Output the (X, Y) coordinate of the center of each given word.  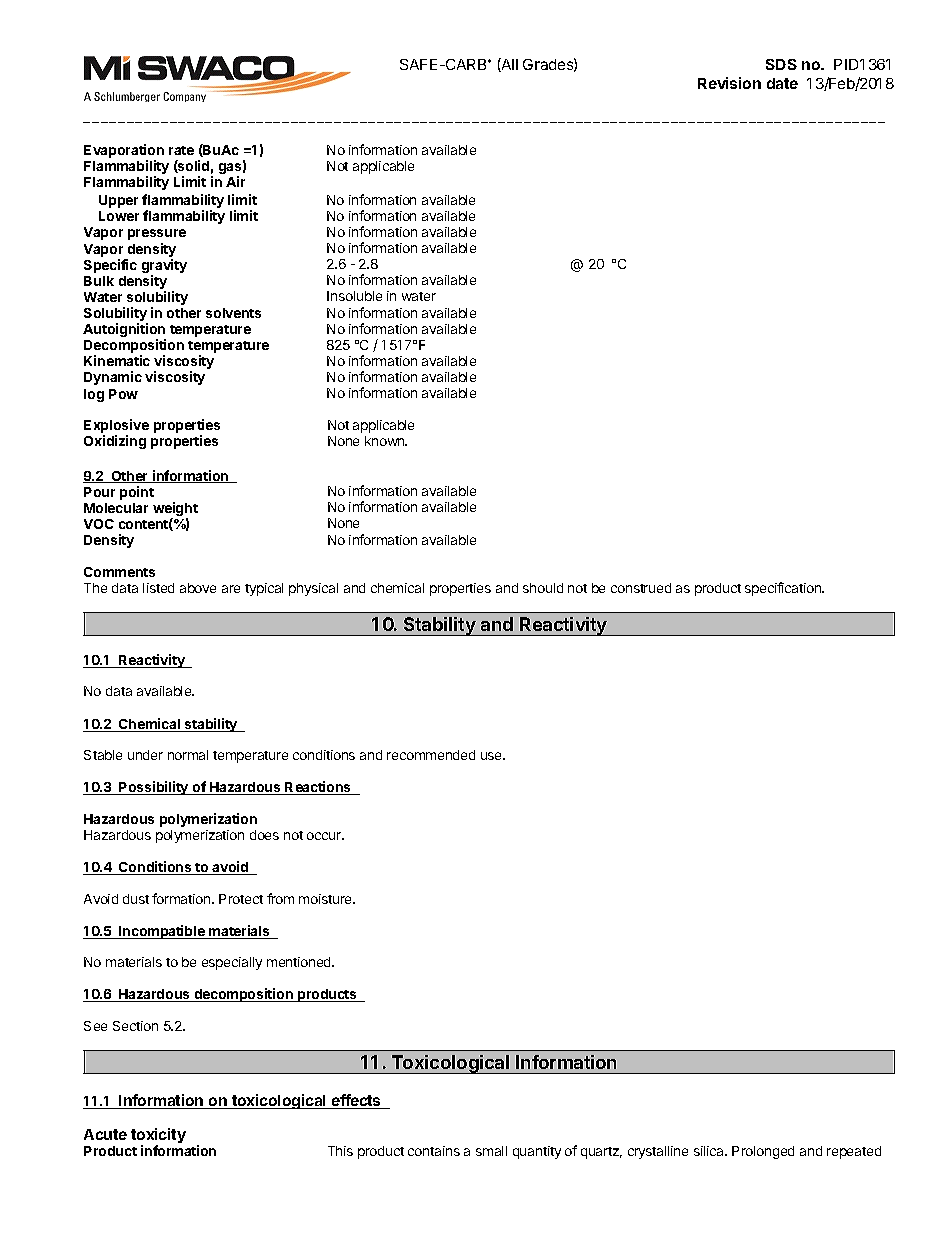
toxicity (158, 1137)
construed (641, 588)
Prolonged (763, 1152)
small (491, 1151)
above (198, 588)
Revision (729, 83)
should (543, 588)
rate (181, 150)
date (782, 83)
